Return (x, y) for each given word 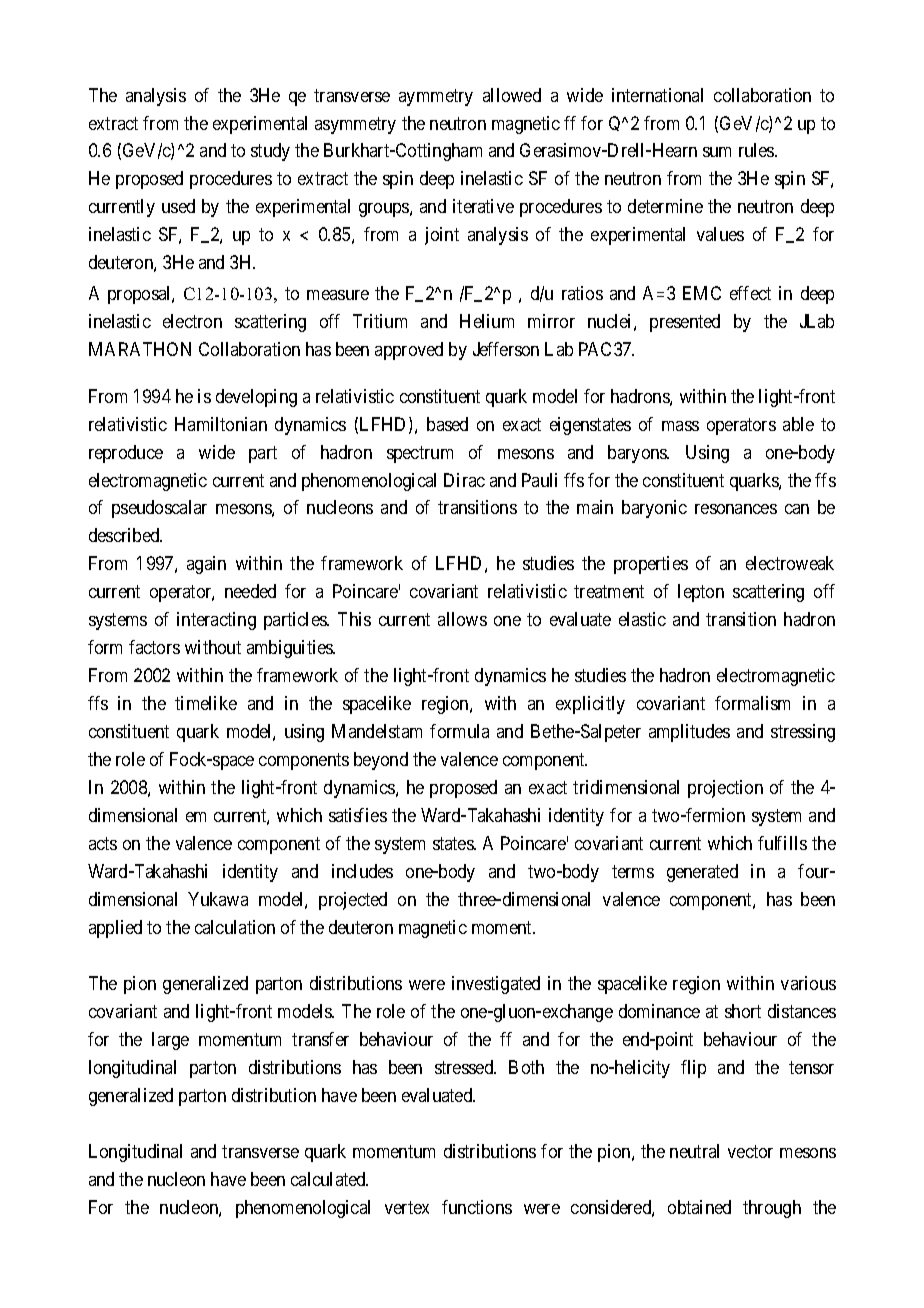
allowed (512, 95)
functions (477, 1207)
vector (750, 1151)
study (270, 152)
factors (154, 647)
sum (717, 152)
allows (462, 619)
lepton (701, 593)
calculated (329, 1179)
